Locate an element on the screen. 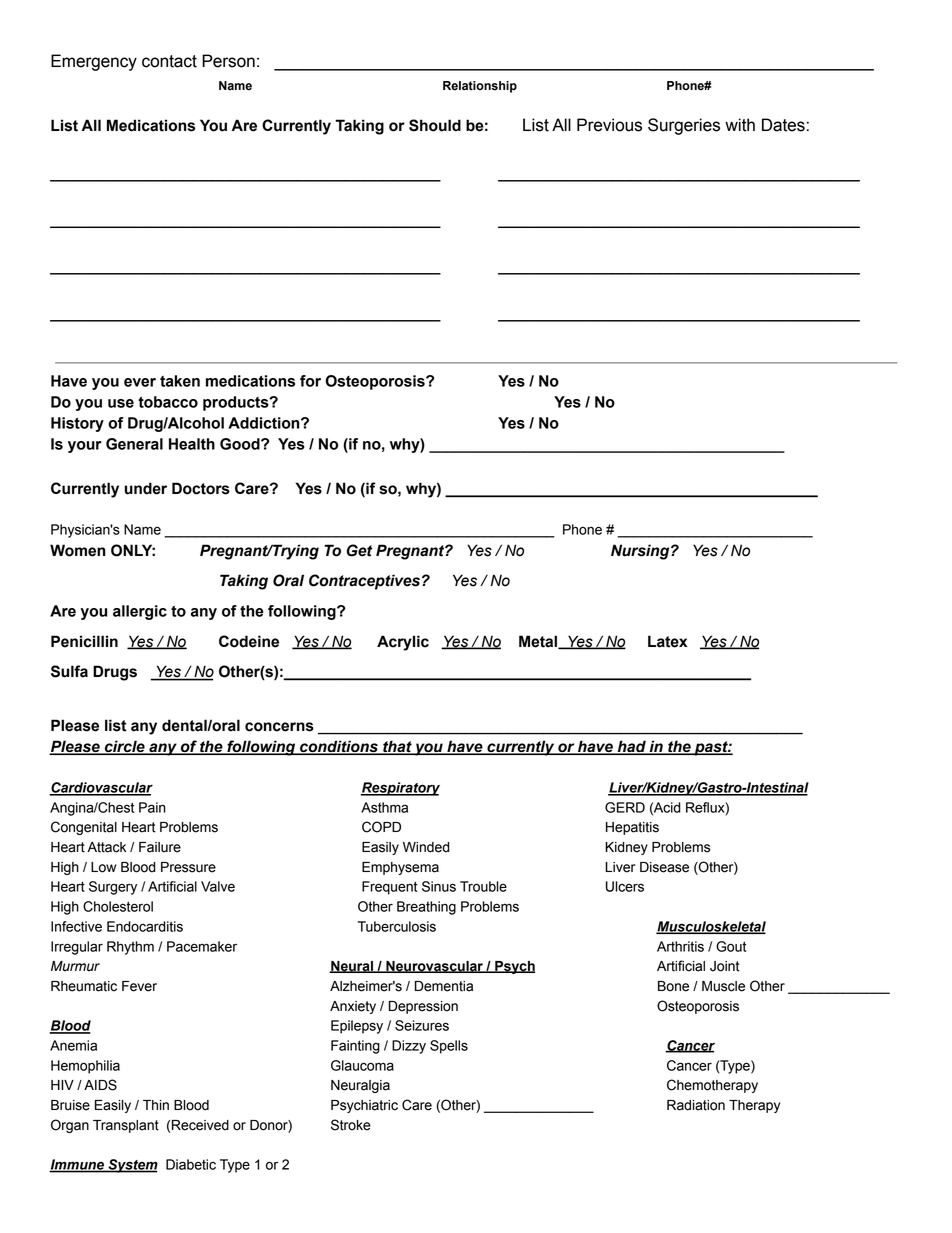 This screenshot has height=1233, width=952. Failure is located at coordinates (160, 847).
